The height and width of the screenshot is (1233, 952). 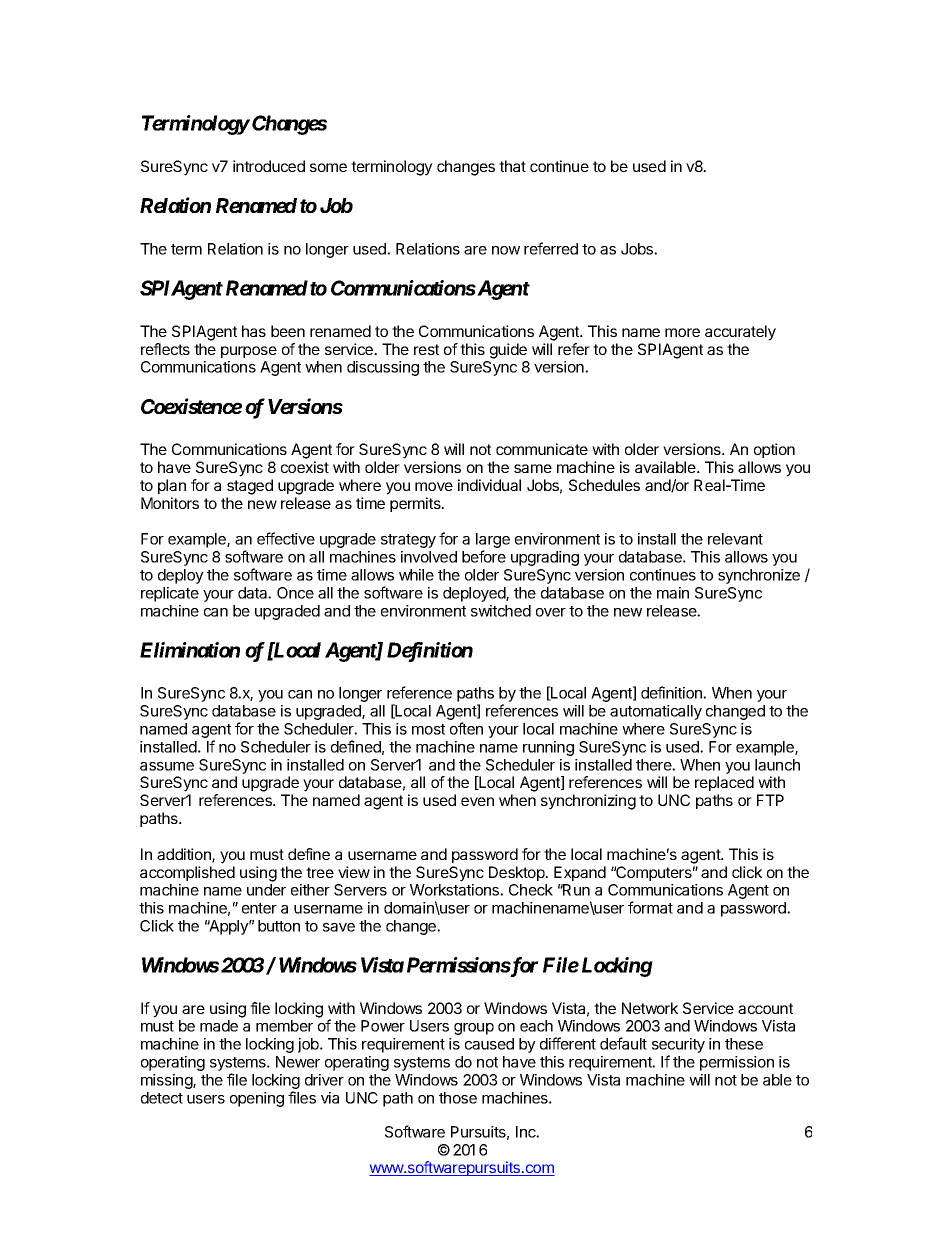 I want to click on synchronize, so click(x=759, y=576).
